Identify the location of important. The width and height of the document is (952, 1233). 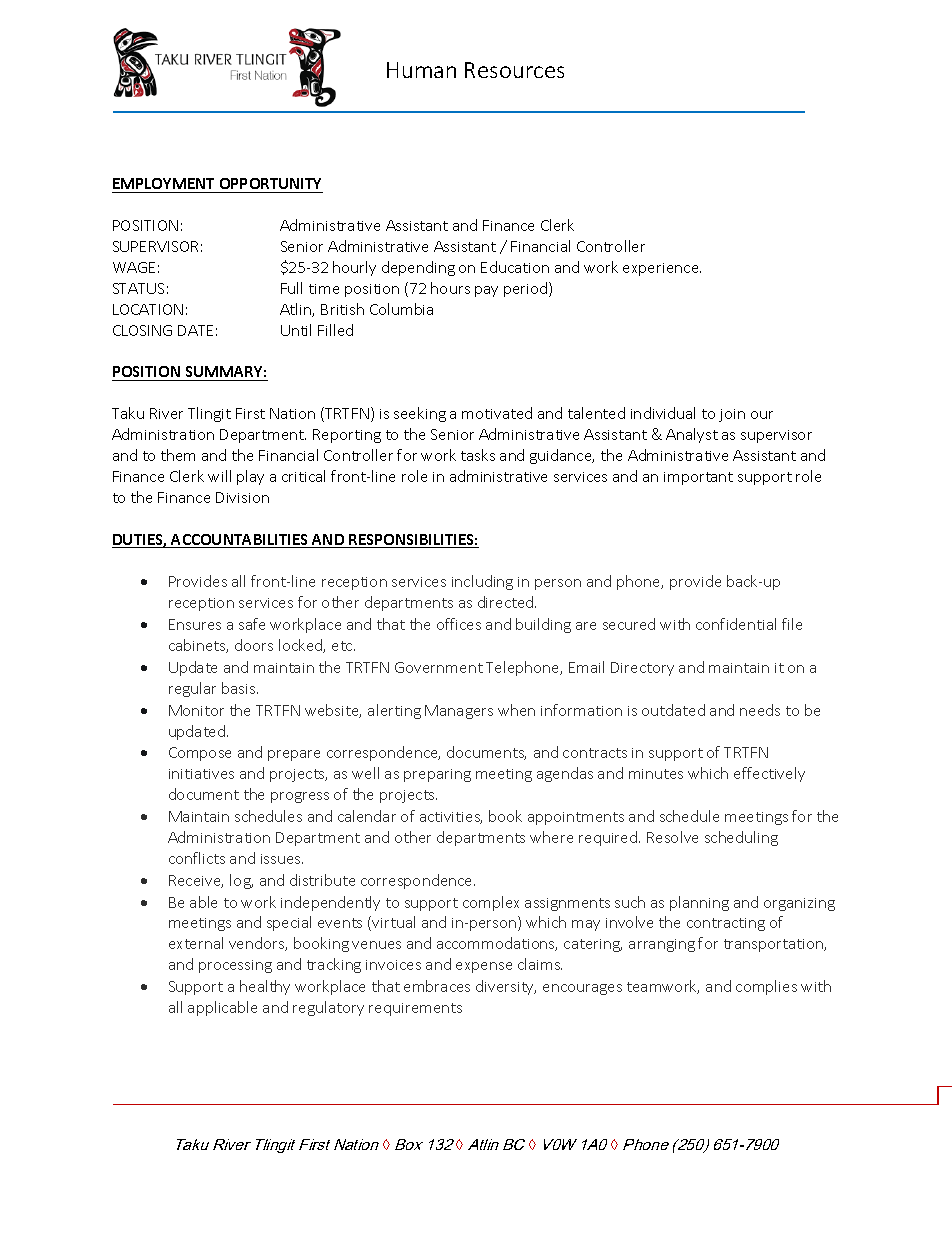
(698, 478).
